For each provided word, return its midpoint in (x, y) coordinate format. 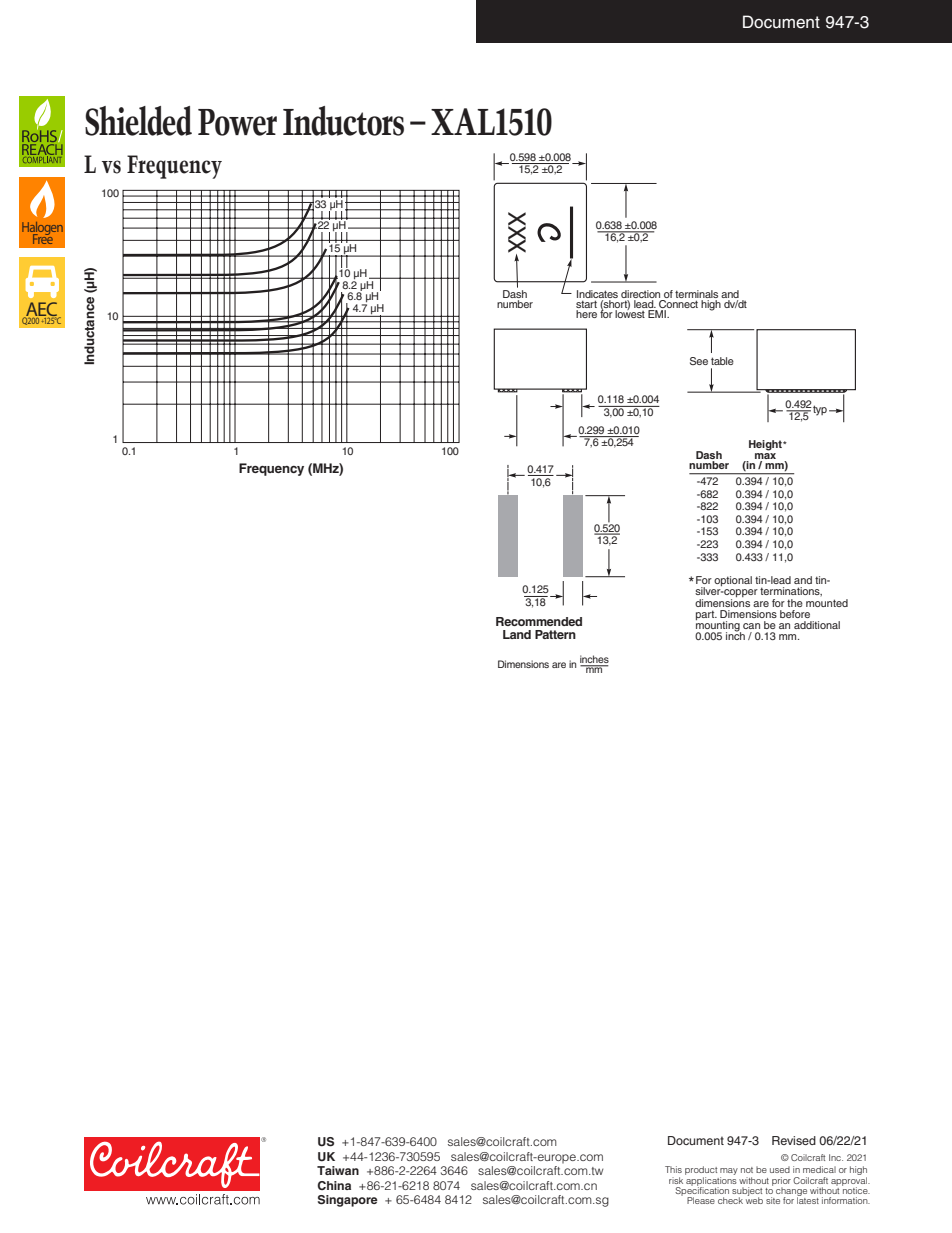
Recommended (539, 621)
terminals (696, 294)
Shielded (138, 121)
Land (517, 634)
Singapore (348, 1201)
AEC (42, 310)
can (751, 626)
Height (766, 445)
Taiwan (338, 1170)
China (334, 1185)
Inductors (343, 121)
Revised (794, 1140)
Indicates (597, 294)
